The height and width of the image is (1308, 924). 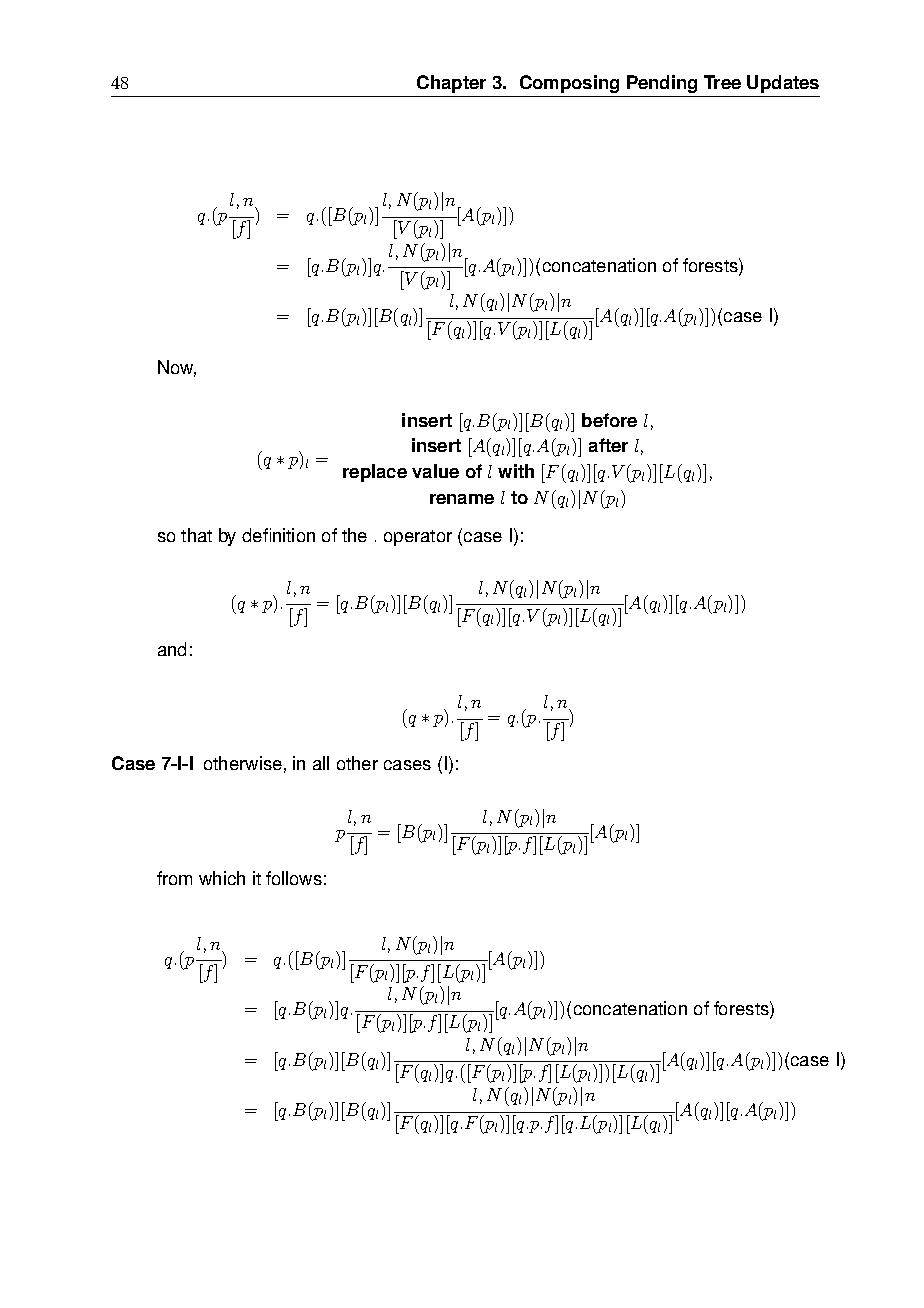 What do you see at coordinates (451, 84) in the image?
I see `Chapter` at bounding box center [451, 84].
